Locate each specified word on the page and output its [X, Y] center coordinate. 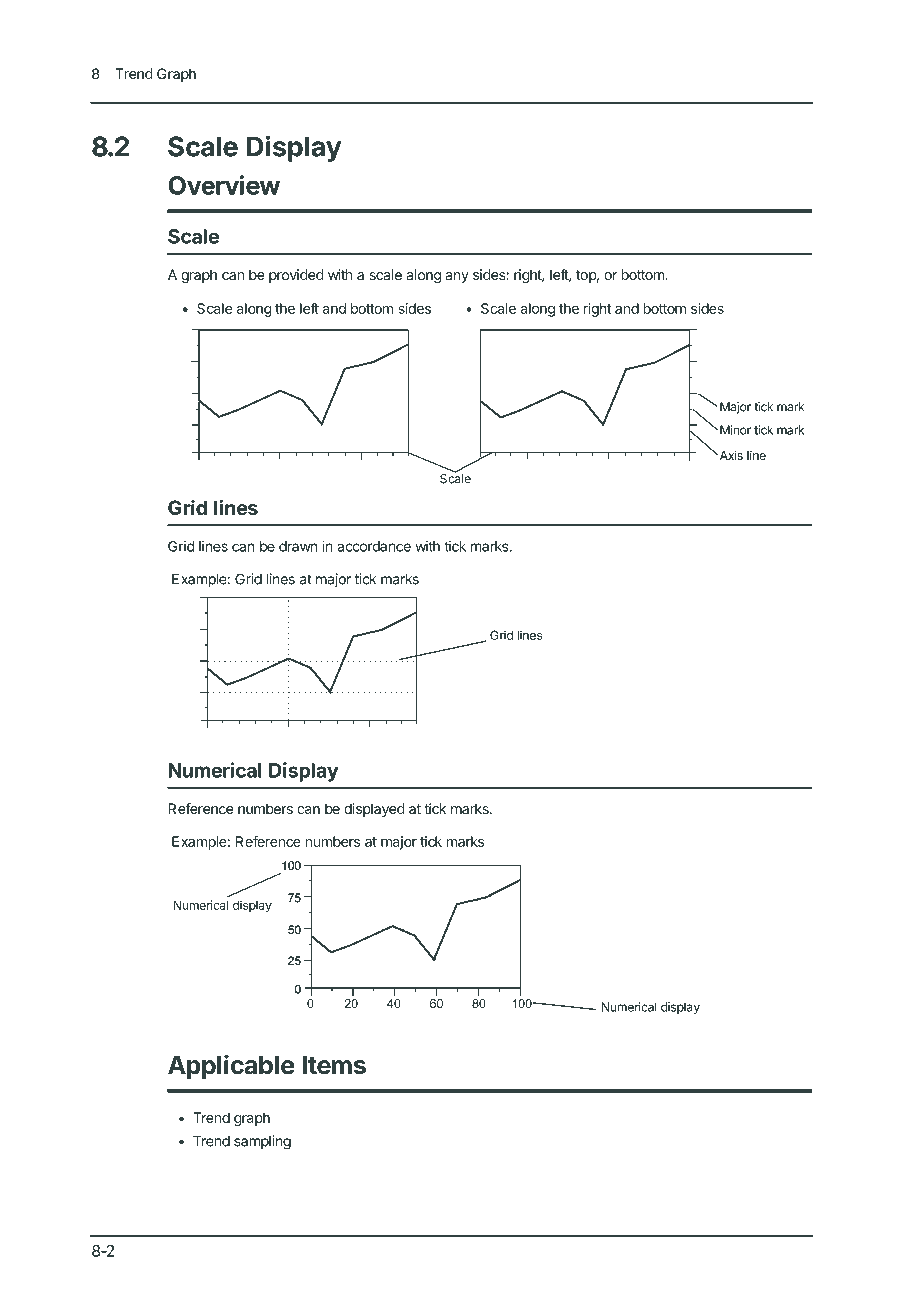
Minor [735, 430]
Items [334, 1065]
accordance [374, 546]
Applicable [231, 1066]
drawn [298, 546]
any [457, 277]
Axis [730, 455]
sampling [262, 1142]
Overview [224, 185]
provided [296, 276]
